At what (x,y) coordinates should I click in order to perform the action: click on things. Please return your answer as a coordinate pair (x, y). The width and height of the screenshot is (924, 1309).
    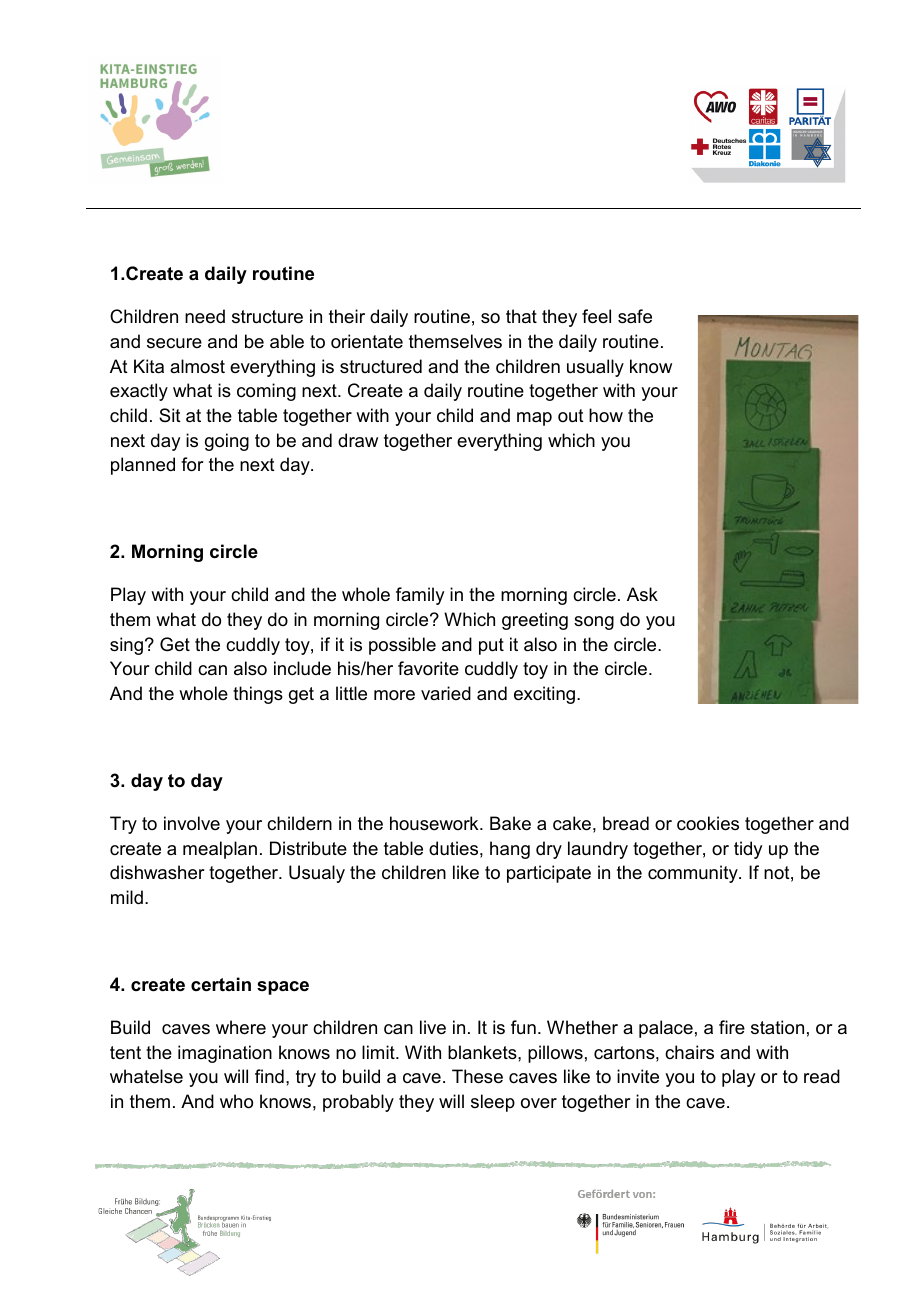
    Looking at the image, I should click on (258, 695).
